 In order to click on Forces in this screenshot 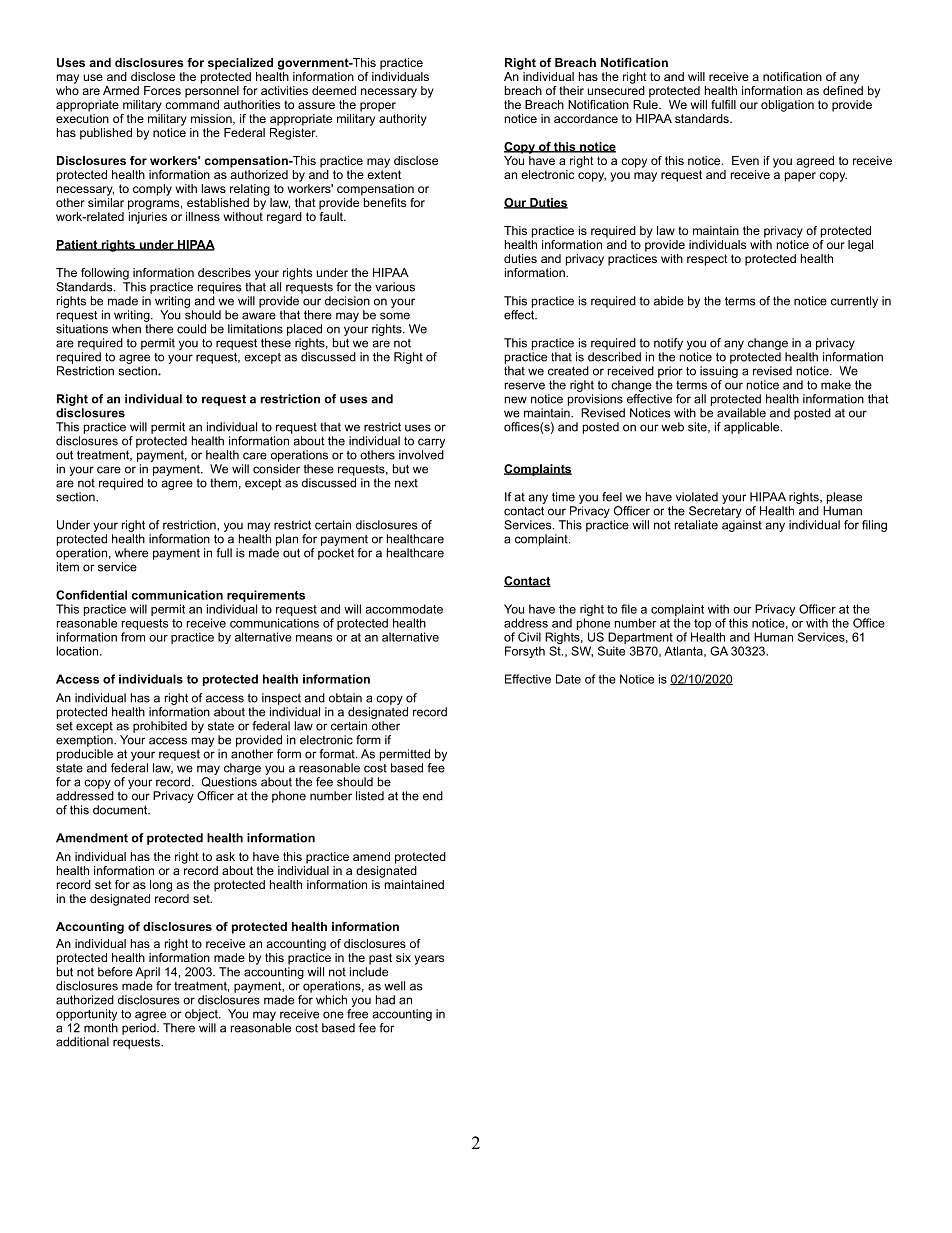, I will do `click(162, 90)`.
